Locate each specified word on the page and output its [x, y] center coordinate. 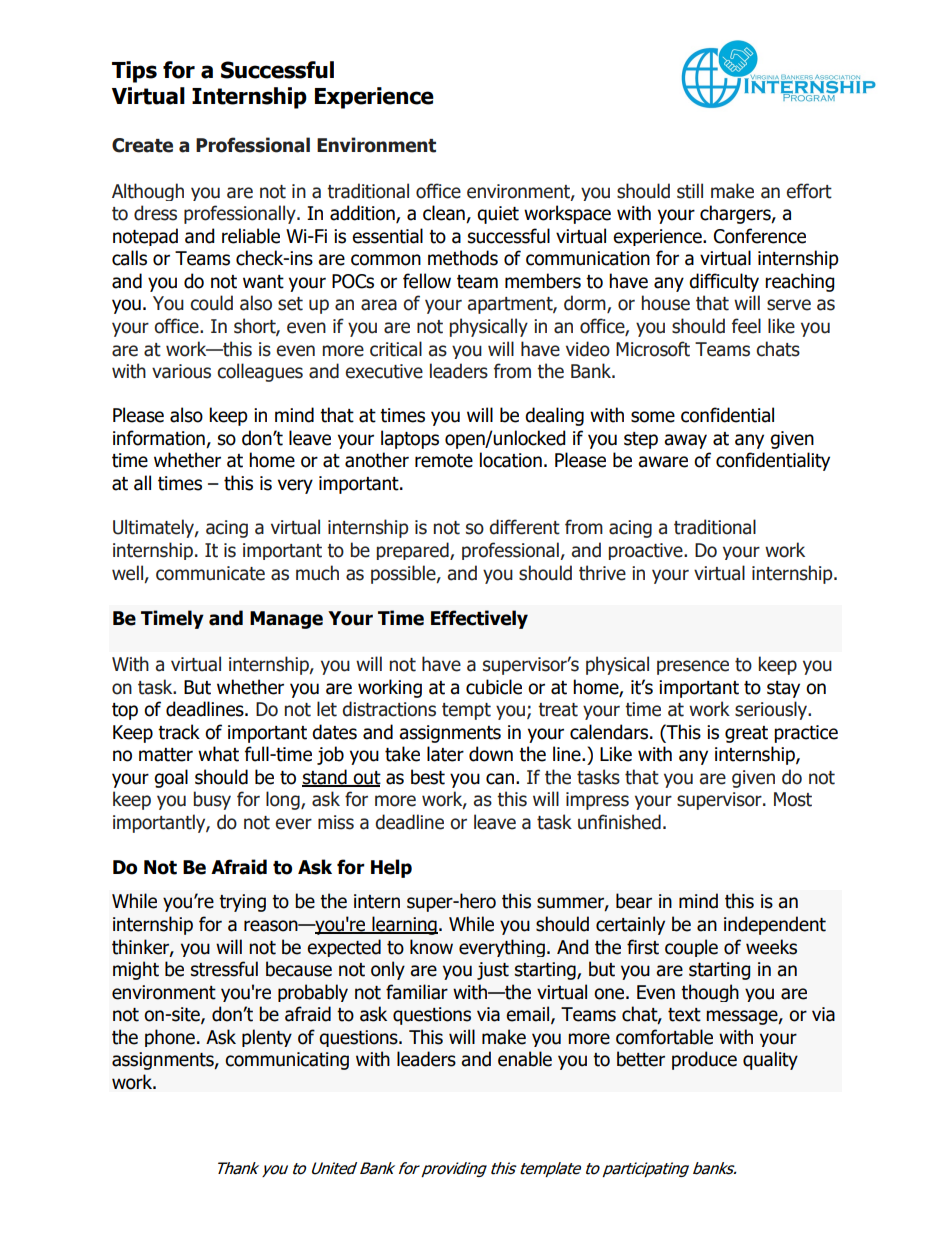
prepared [414, 551]
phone [170, 1038]
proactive [647, 551]
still [690, 191]
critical [396, 349]
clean [445, 214]
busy [212, 800]
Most [793, 799]
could [211, 303]
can [500, 779]
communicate [210, 573]
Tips [134, 72]
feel [746, 326]
